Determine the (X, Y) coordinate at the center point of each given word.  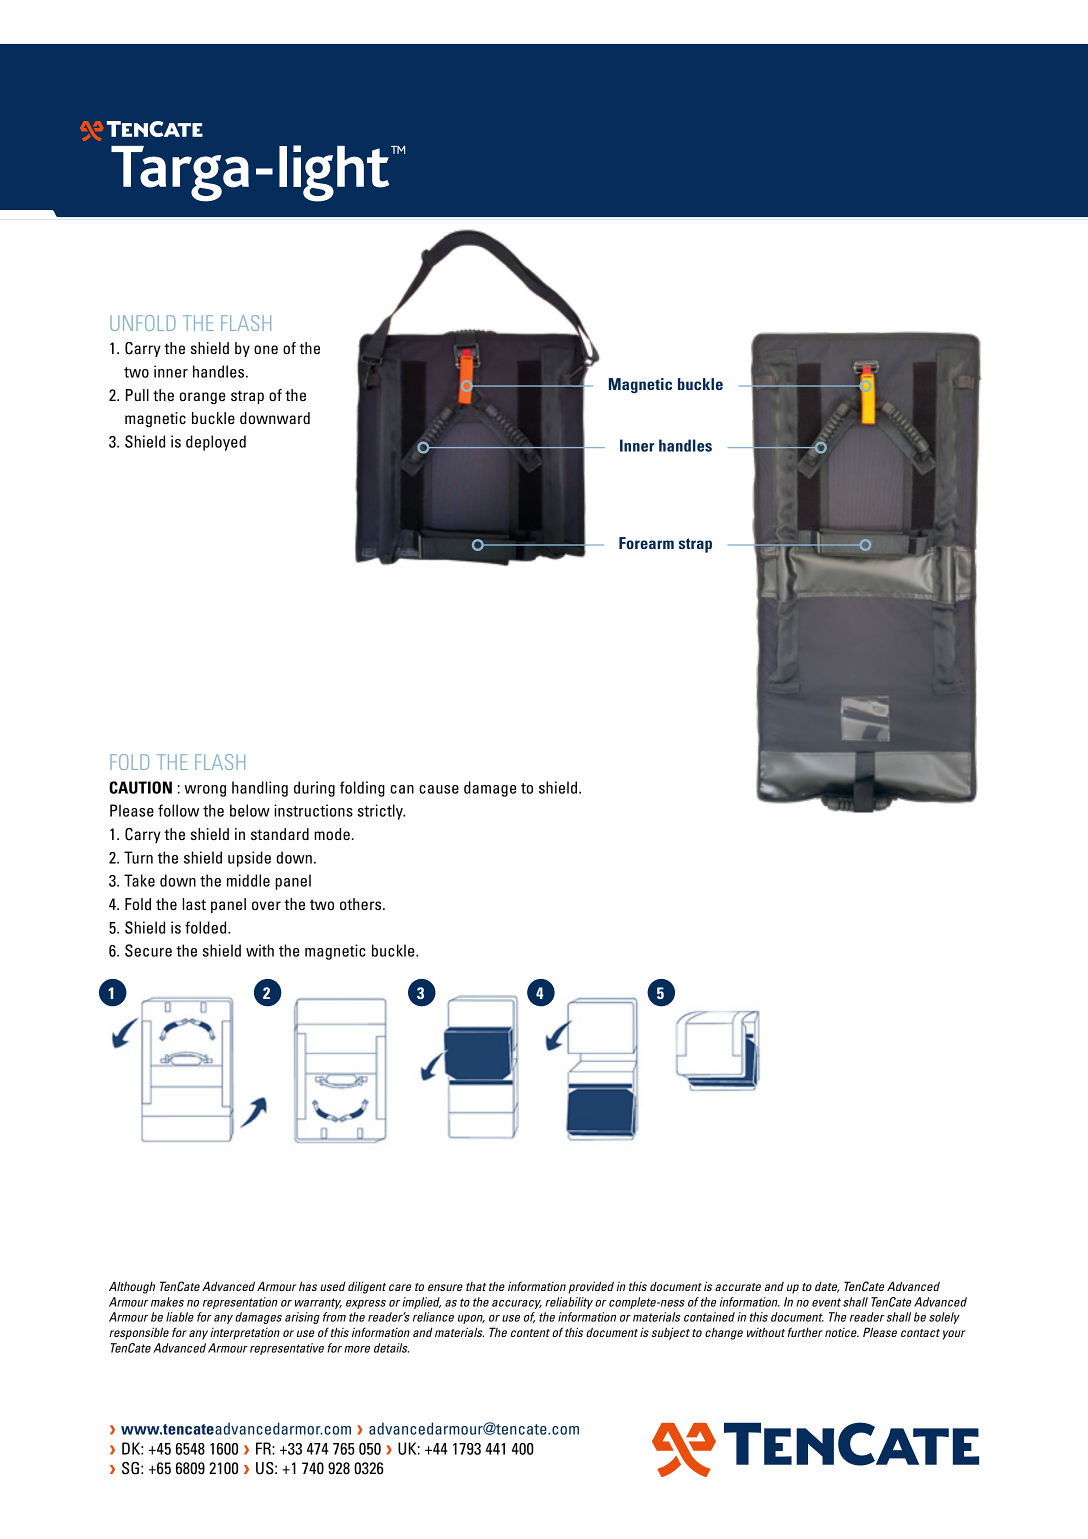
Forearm (646, 543)
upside (249, 859)
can (402, 789)
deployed (216, 443)
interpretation (245, 1334)
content (530, 1333)
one (266, 349)
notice (842, 1332)
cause (439, 789)
